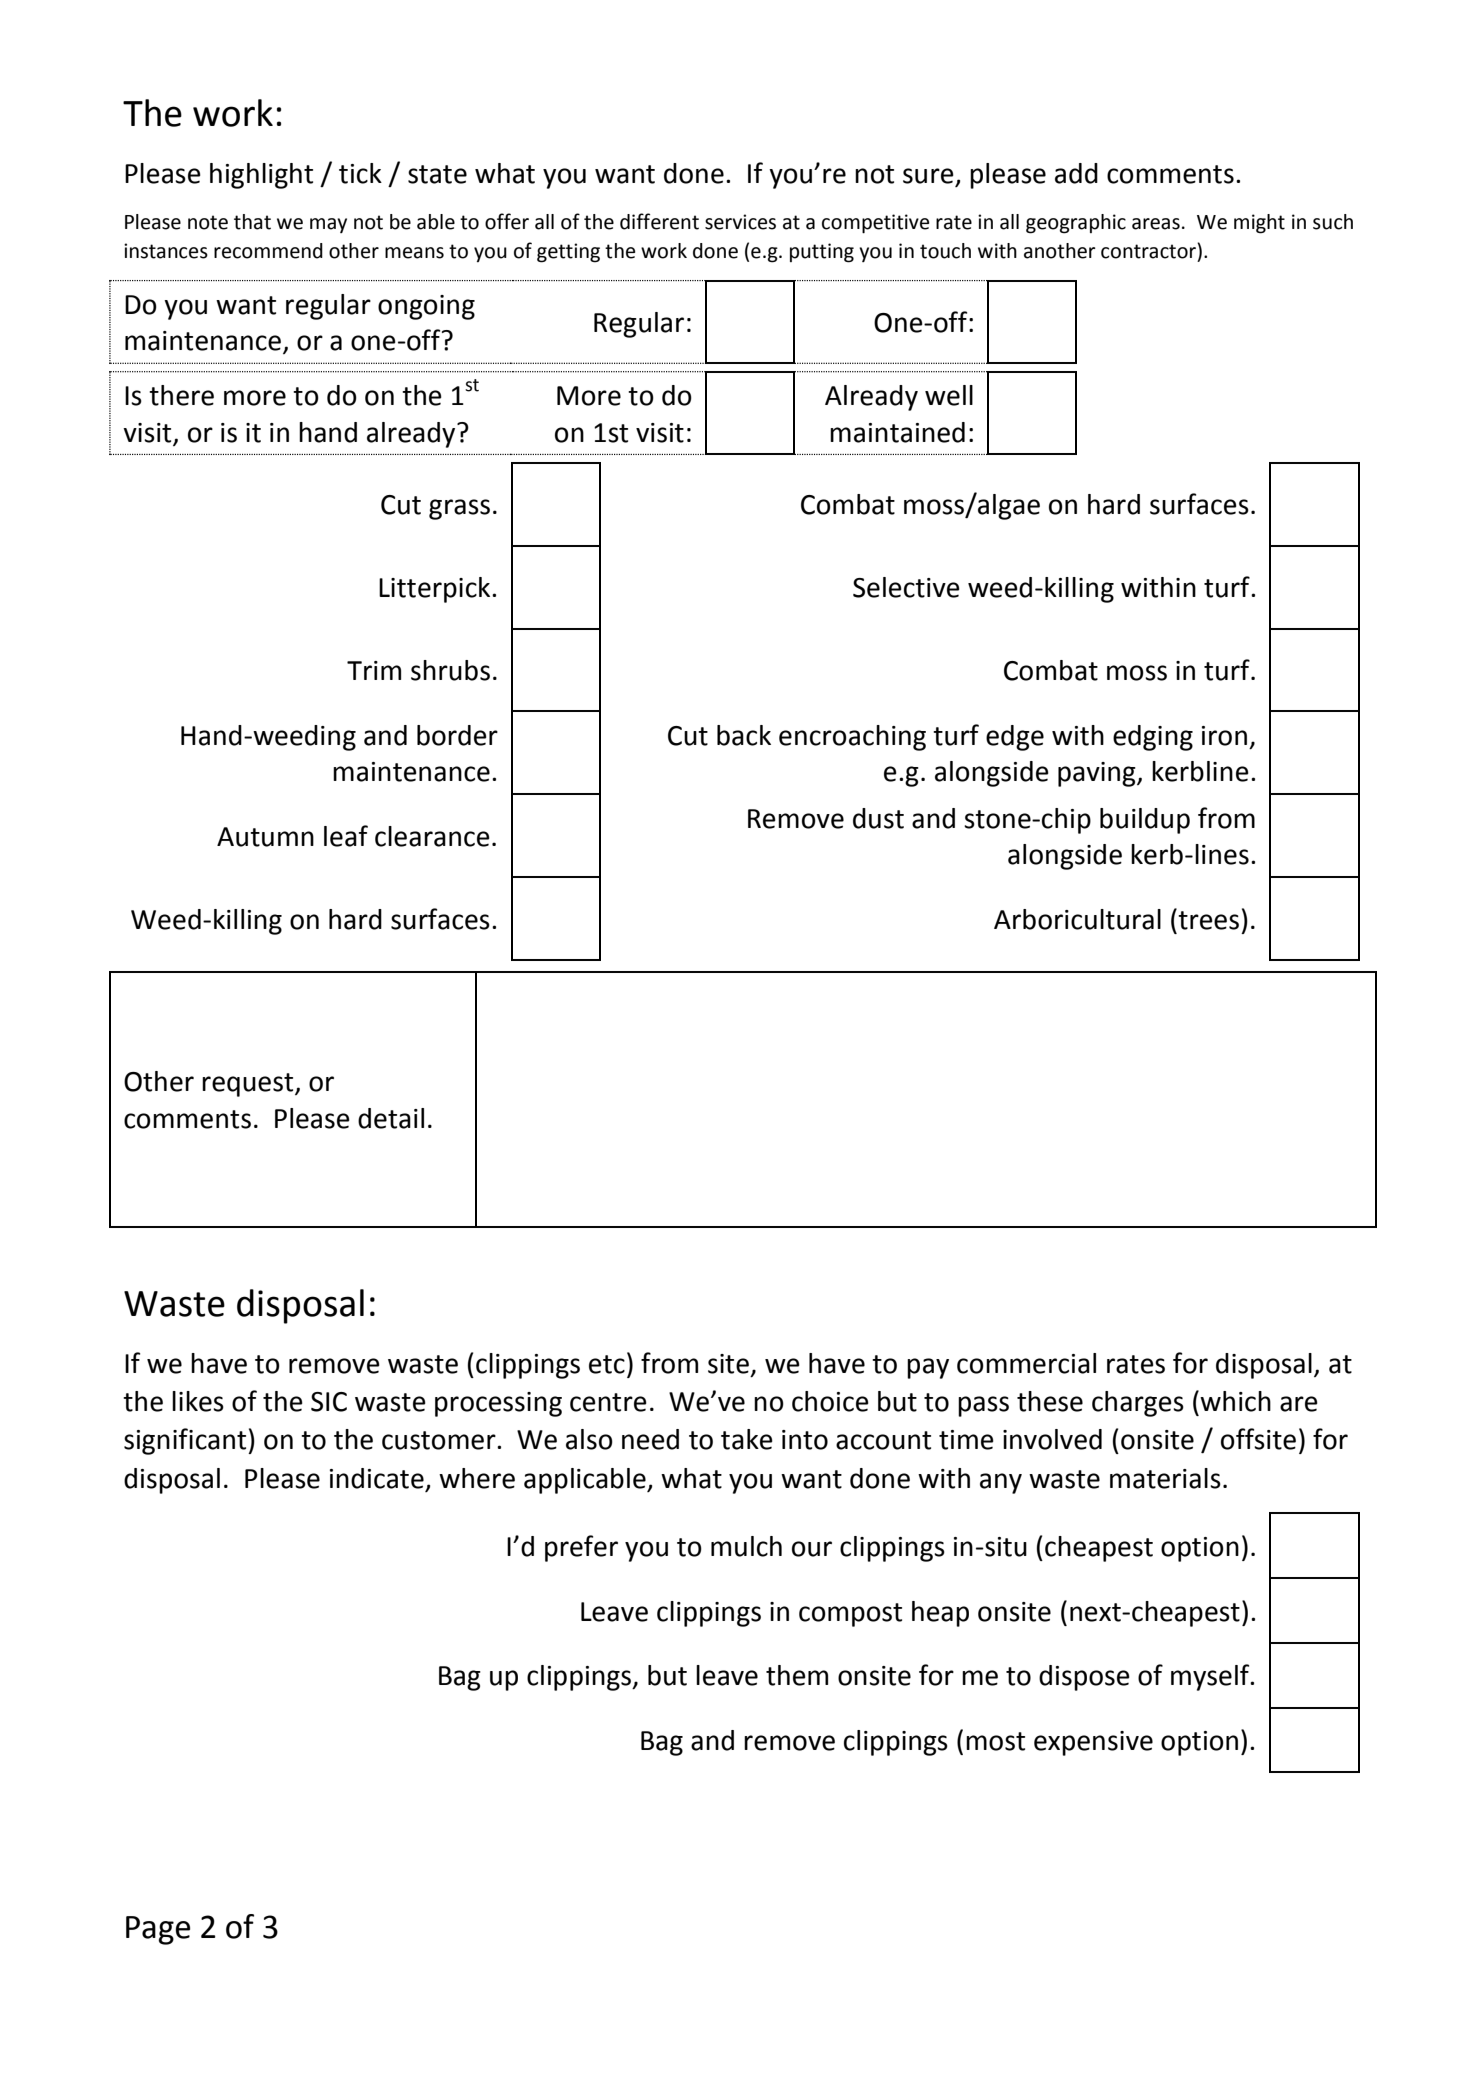 This image has height=2096, width=1482. I want to click on request, so click(249, 1085).
